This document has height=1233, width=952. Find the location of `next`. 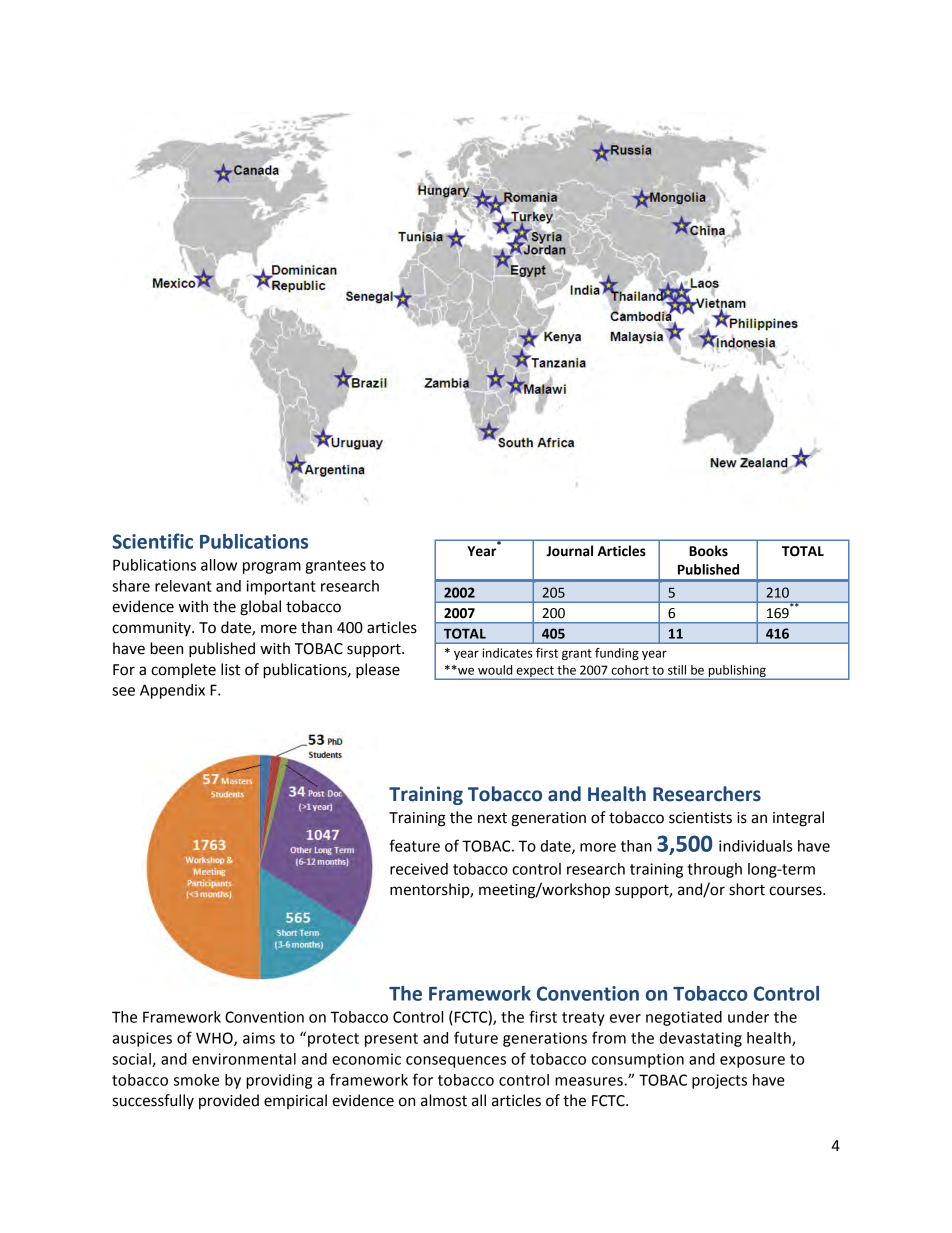

next is located at coordinates (492, 818).
